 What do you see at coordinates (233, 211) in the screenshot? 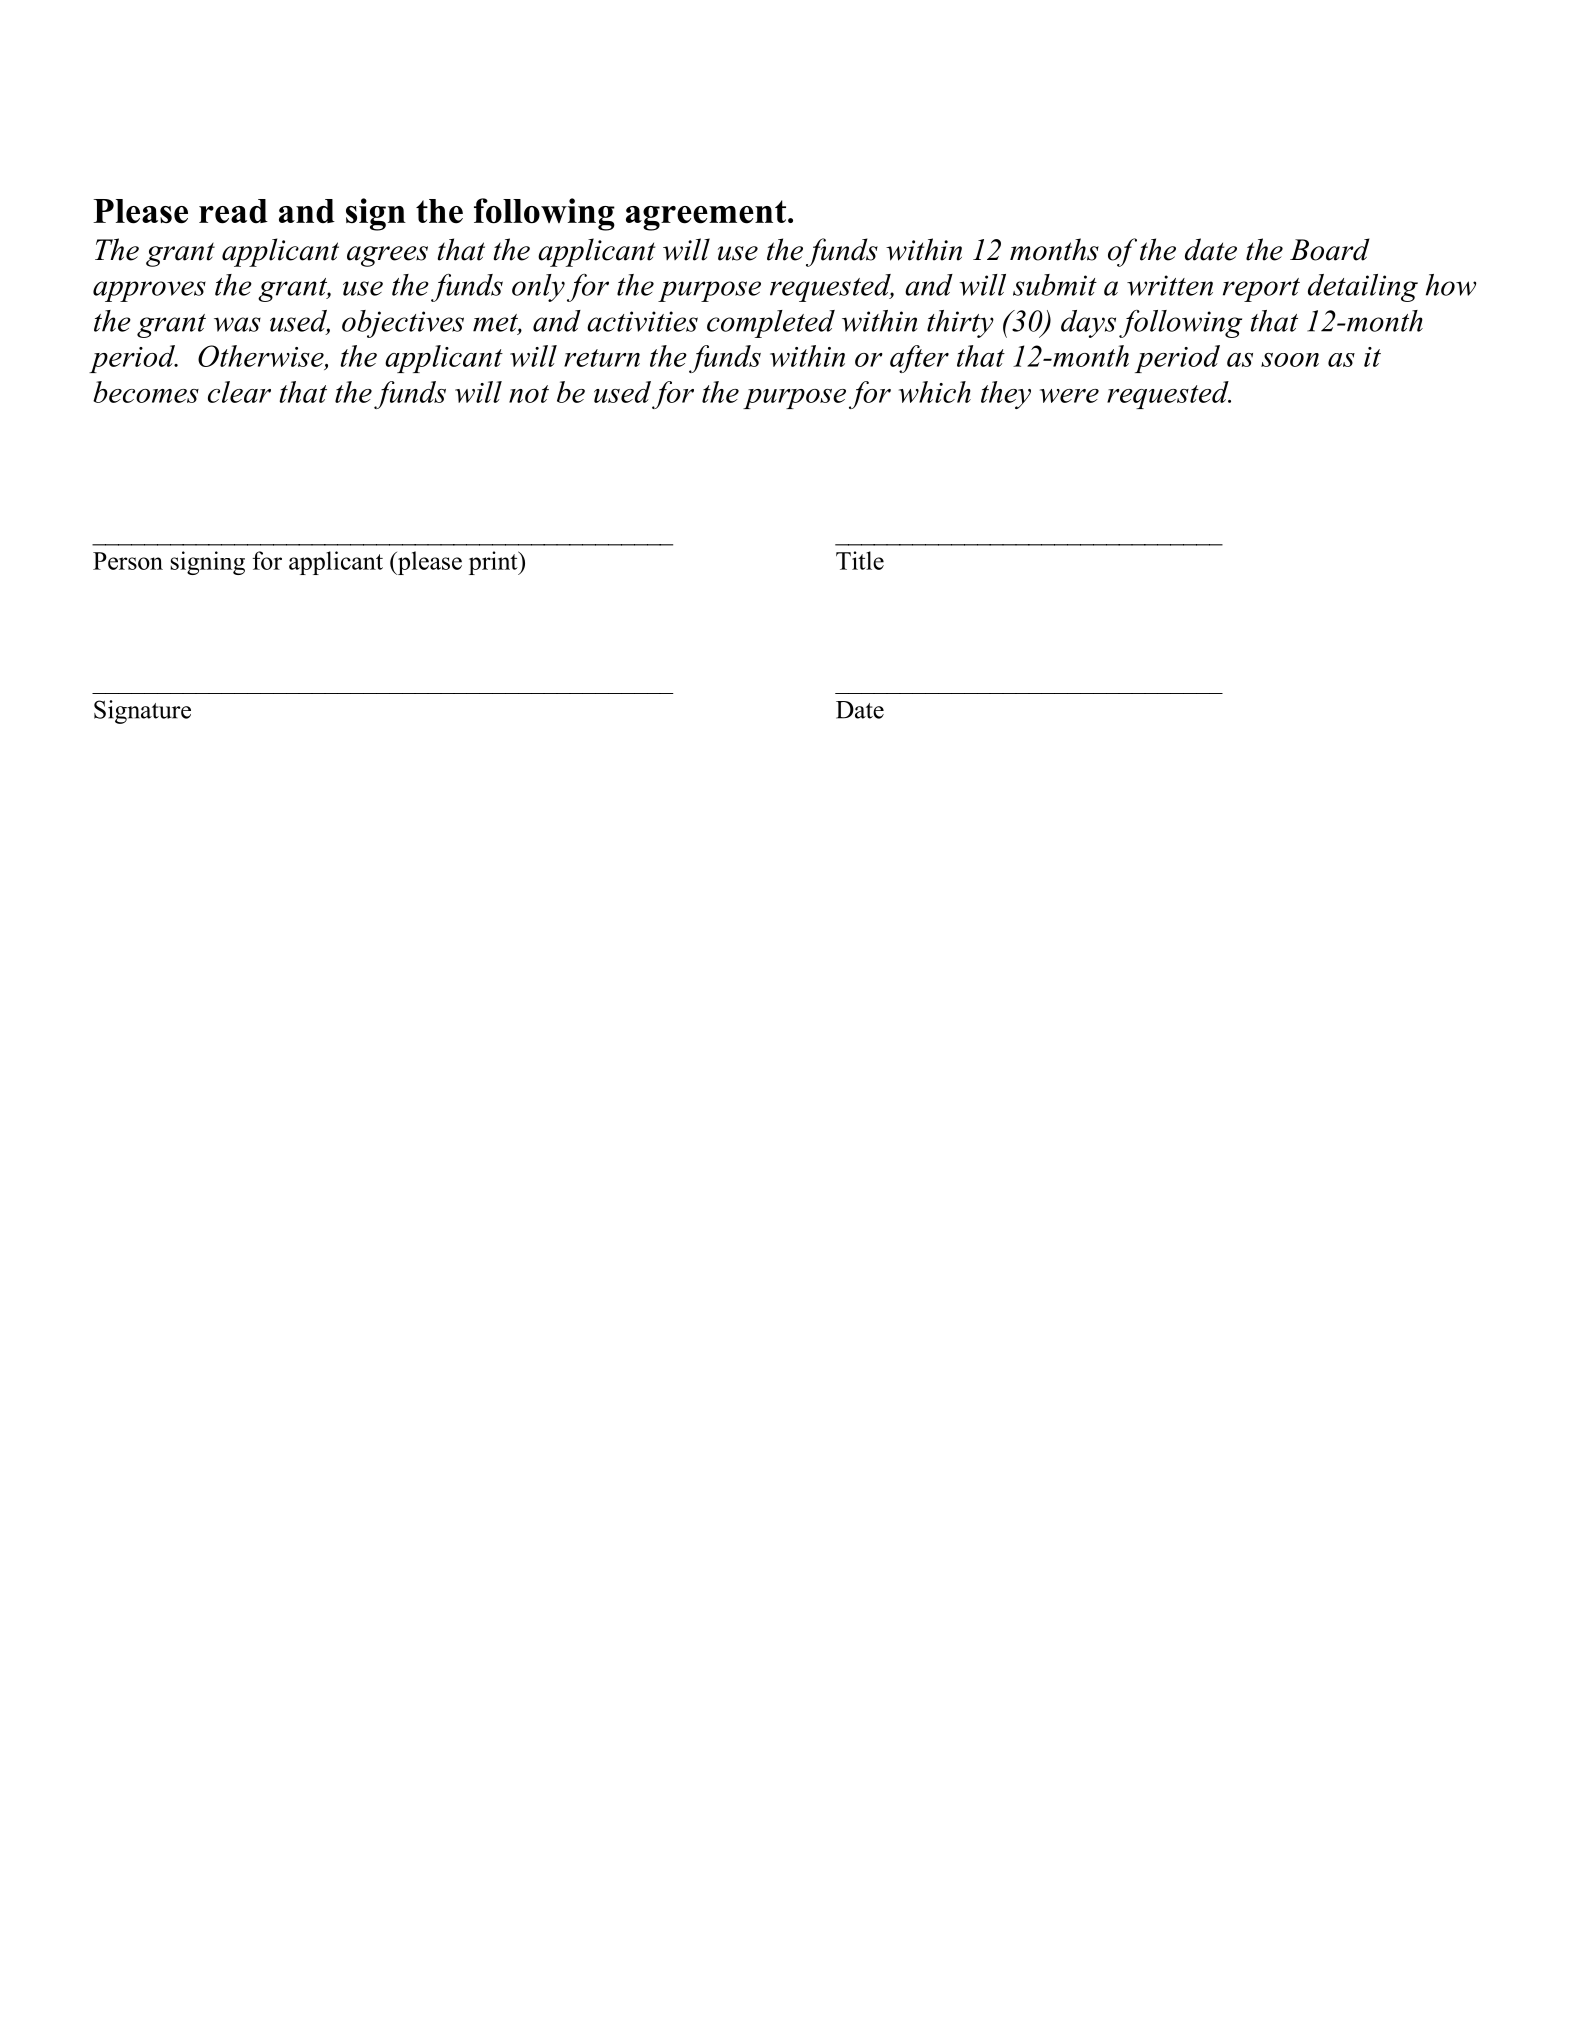
I see `read` at bounding box center [233, 211].
